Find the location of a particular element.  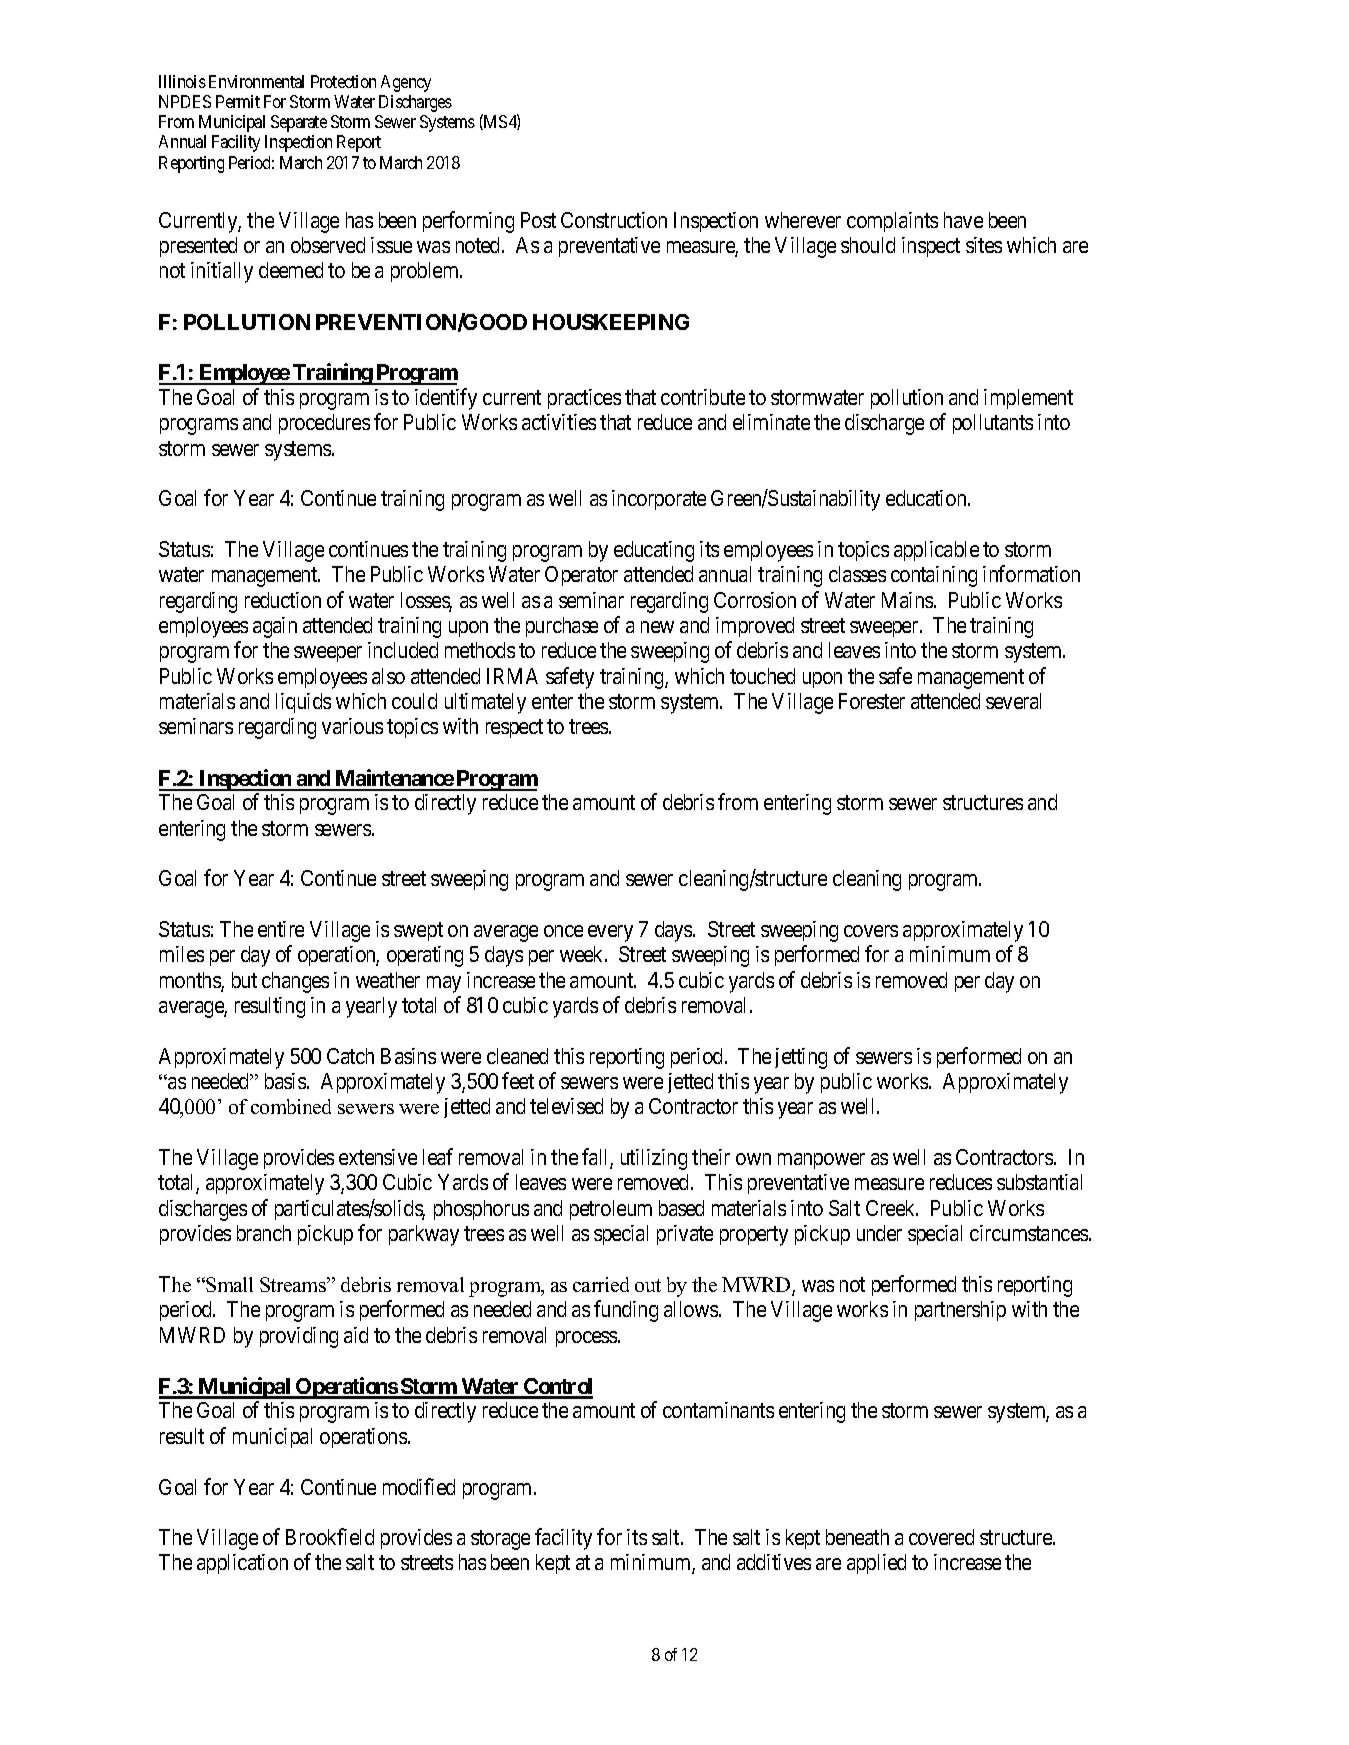

every is located at coordinates (610, 933).
